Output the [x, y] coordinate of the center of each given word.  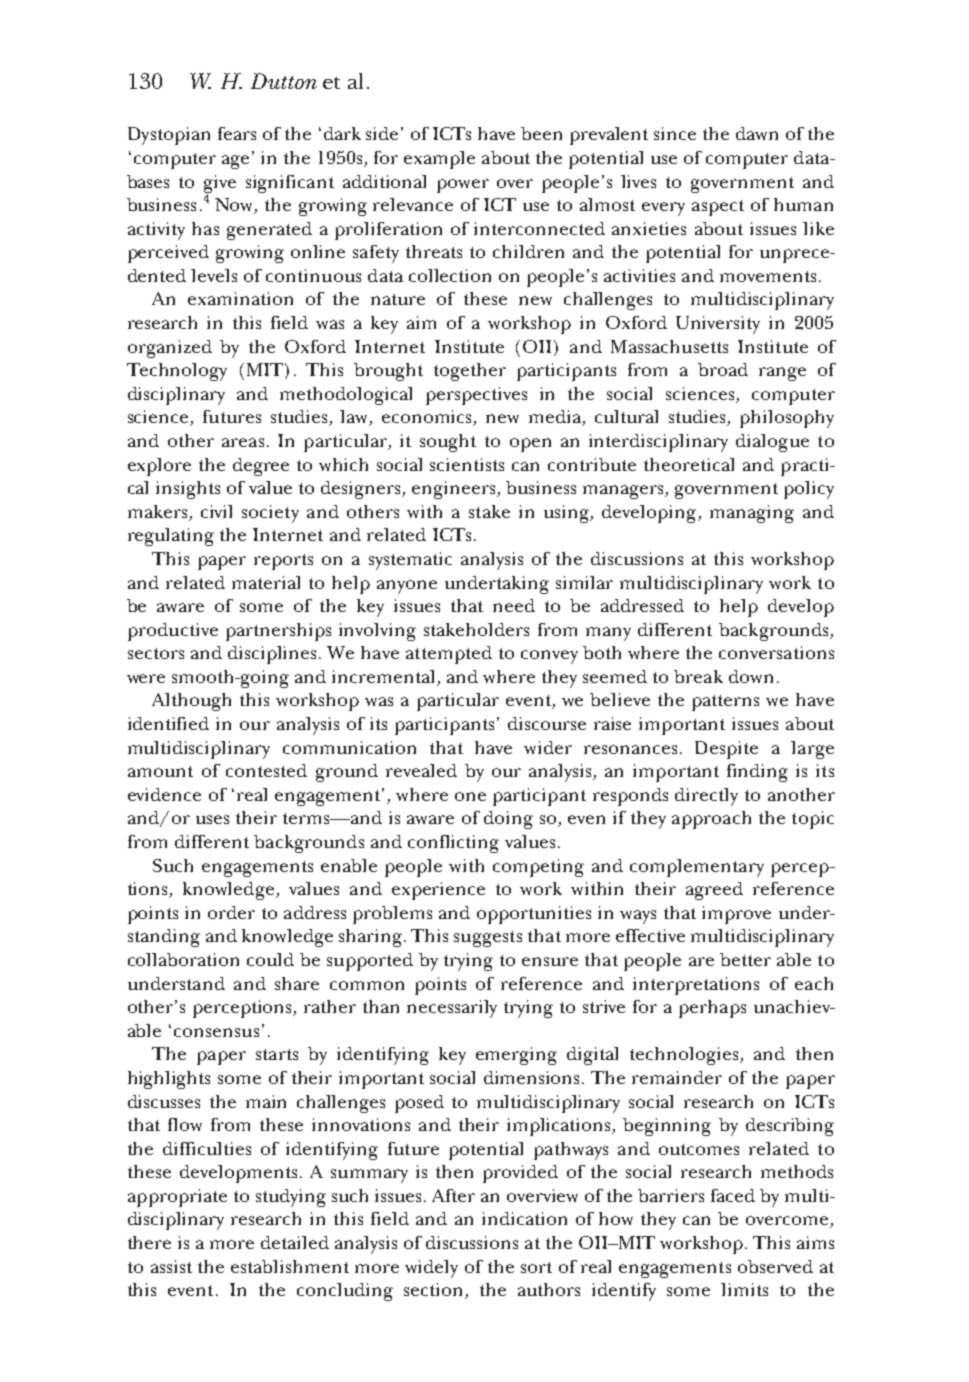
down [751, 676]
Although [191, 702]
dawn [757, 133]
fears [237, 133]
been [541, 133]
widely [431, 1269]
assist [171, 1266]
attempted [449, 655]
